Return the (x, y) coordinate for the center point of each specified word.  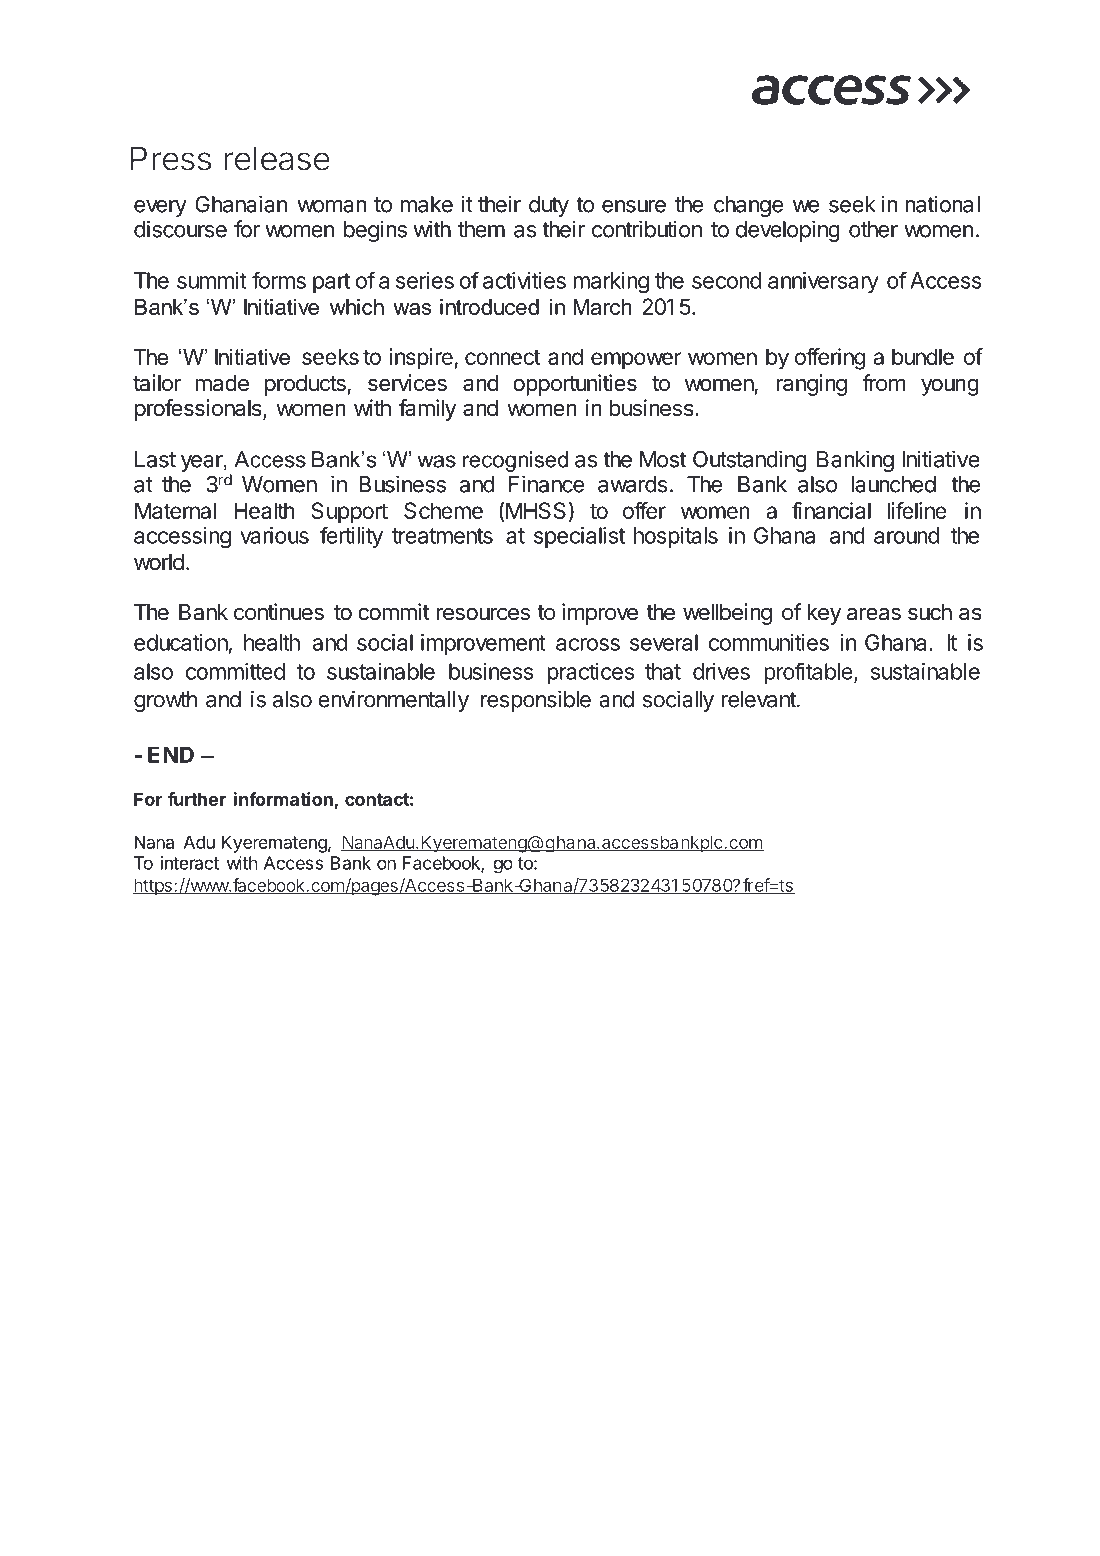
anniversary (823, 282)
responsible (536, 701)
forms (279, 280)
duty (549, 206)
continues (279, 612)
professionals (199, 410)
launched (894, 484)
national (942, 204)
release (277, 158)
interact (190, 863)
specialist (579, 537)
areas (874, 614)
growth (165, 701)
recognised (515, 461)
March (602, 307)
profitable (808, 673)
